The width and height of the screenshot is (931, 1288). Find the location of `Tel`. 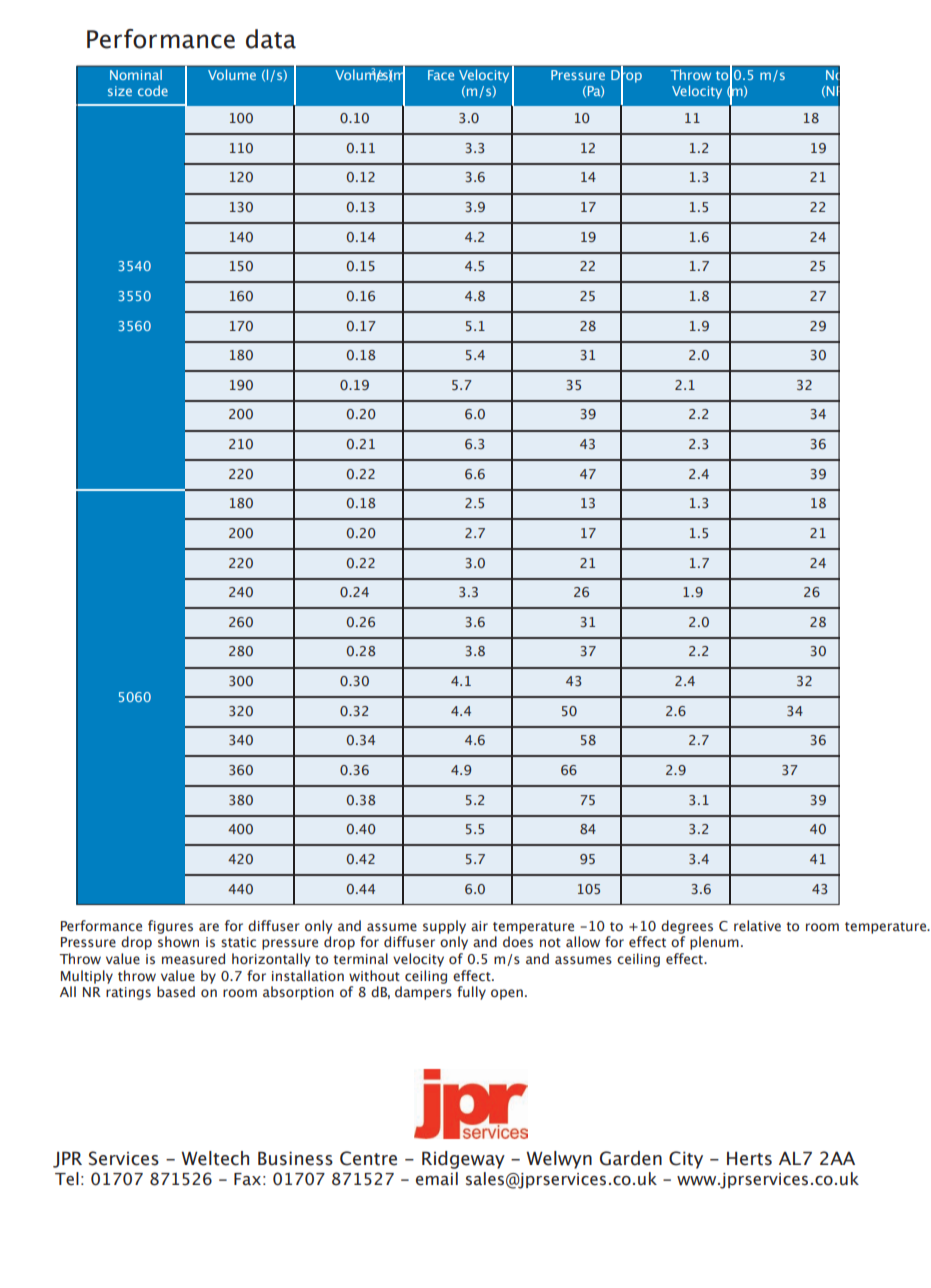

Tel is located at coordinates (67, 1179).
